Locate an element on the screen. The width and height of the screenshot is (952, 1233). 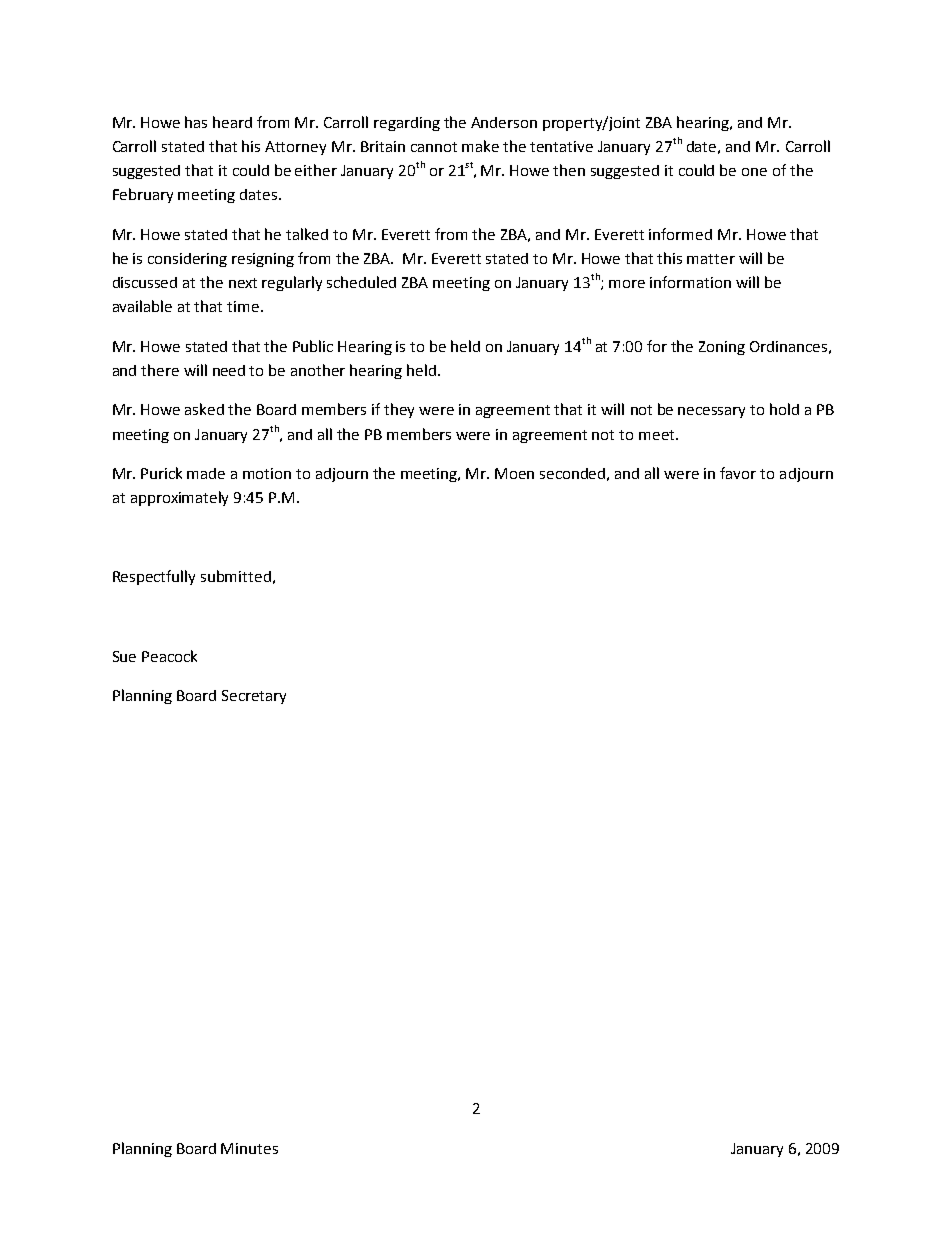
Secretary is located at coordinates (254, 697).
